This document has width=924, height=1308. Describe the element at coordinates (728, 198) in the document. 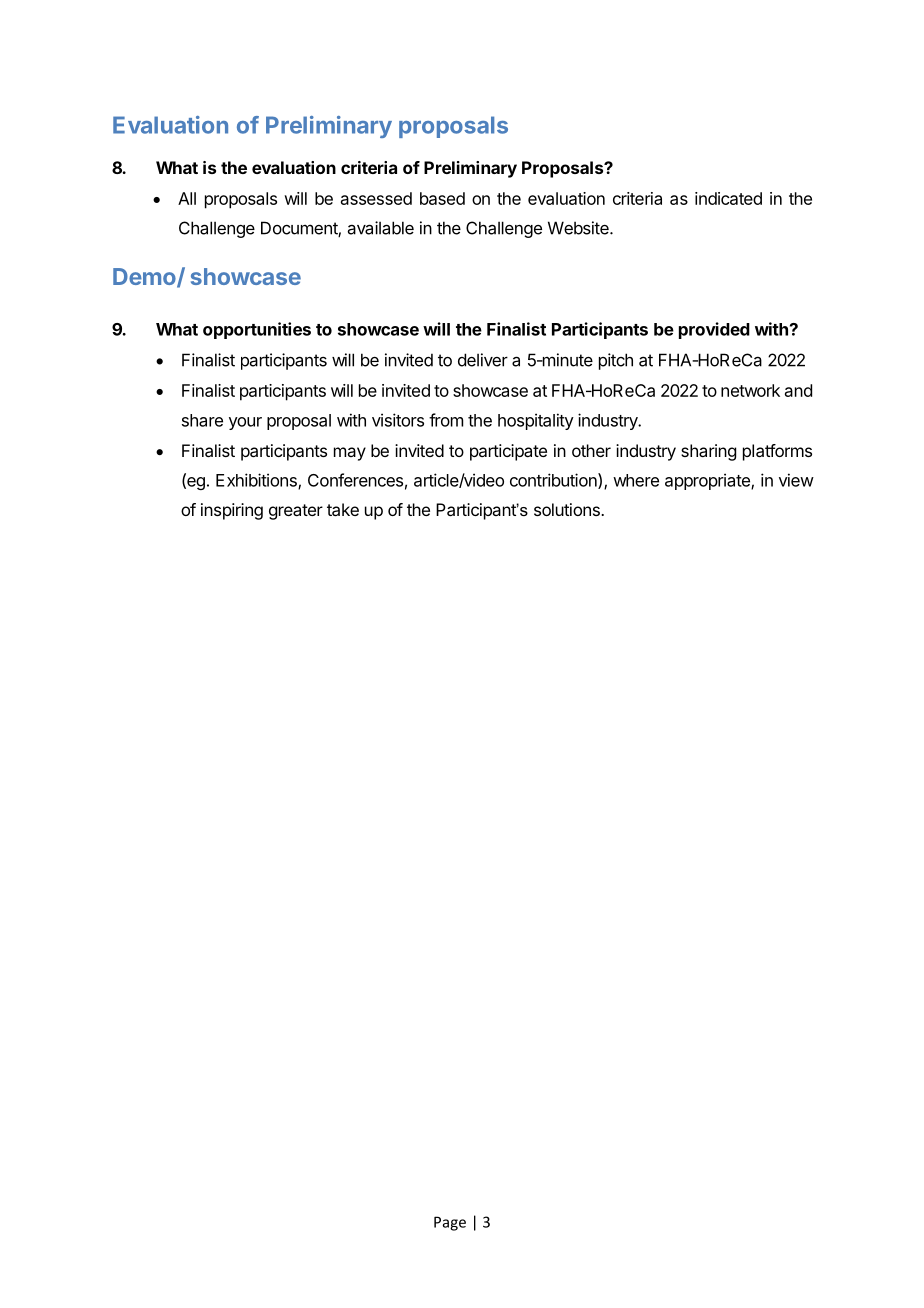

I see `indicated` at that location.
